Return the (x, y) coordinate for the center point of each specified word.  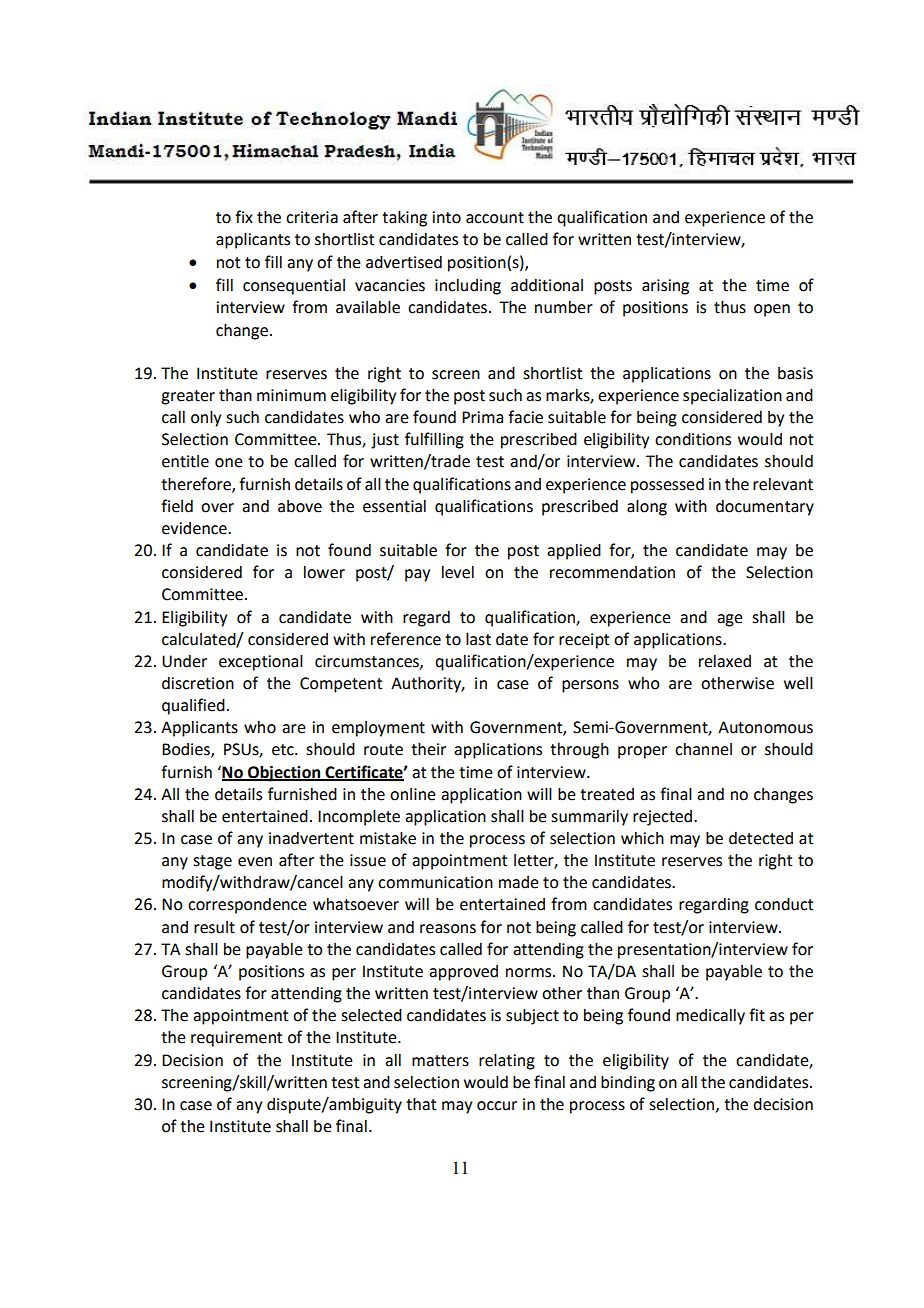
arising (665, 287)
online (413, 794)
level (458, 572)
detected (761, 838)
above (300, 506)
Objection (284, 774)
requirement (237, 1039)
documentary (765, 508)
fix (244, 216)
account (495, 218)
